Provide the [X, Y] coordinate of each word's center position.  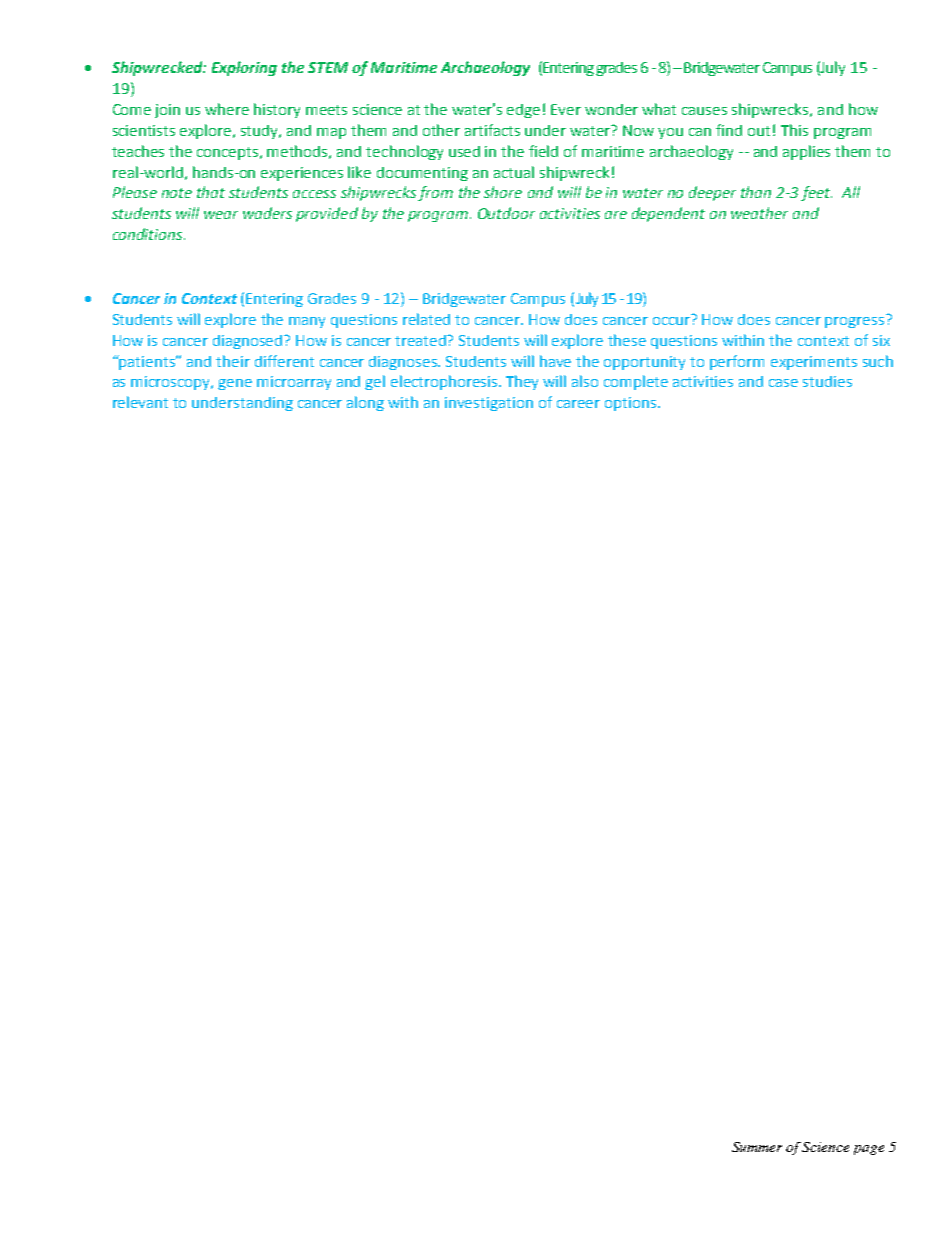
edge [523, 111]
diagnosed [249, 342]
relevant [140, 402]
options [632, 404]
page [869, 1150]
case [783, 383]
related [426, 319]
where [227, 109]
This [794, 130]
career [578, 404]
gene [235, 384]
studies [827, 381]
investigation [489, 404]
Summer [757, 1147]
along [365, 403]
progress [856, 321]
